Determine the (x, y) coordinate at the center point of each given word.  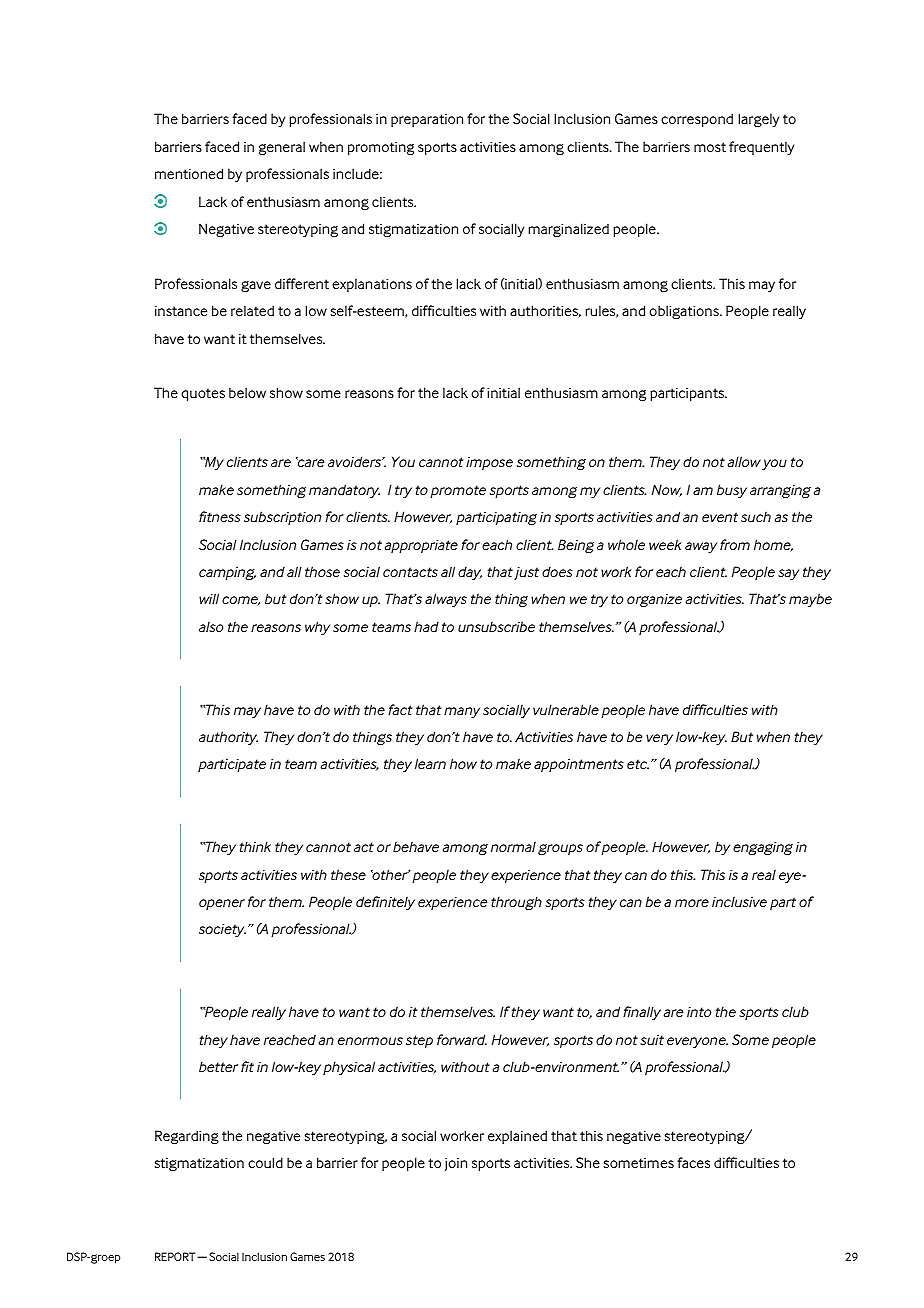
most (710, 147)
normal (513, 846)
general (282, 148)
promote (458, 491)
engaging (763, 848)
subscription (282, 518)
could (265, 1162)
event (720, 517)
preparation (427, 120)
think (255, 846)
